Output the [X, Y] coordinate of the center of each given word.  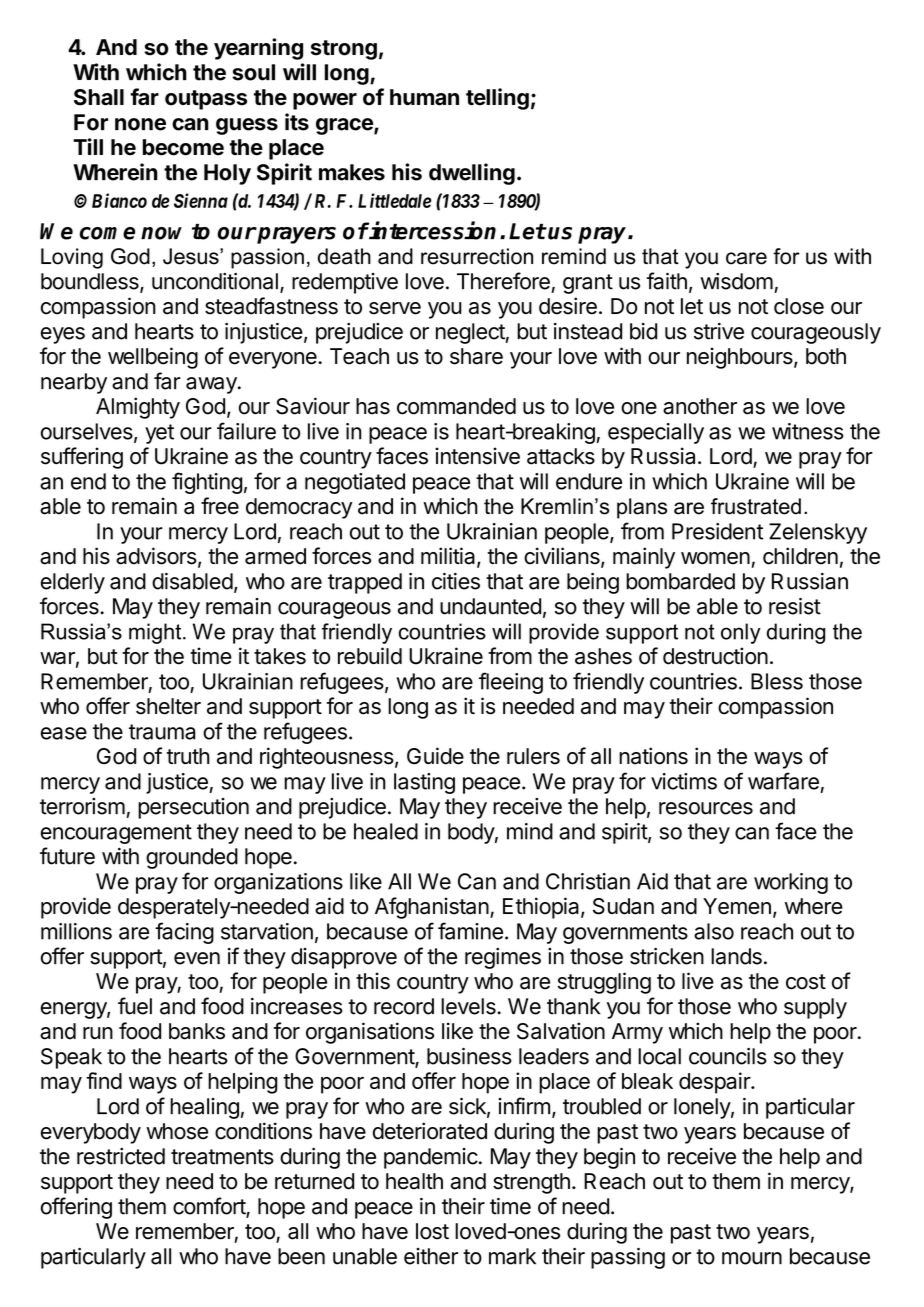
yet [159, 434]
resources [706, 808]
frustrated [756, 506]
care [746, 258]
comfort [210, 1207]
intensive [477, 456]
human [424, 97]
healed [386, 831]
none [140, 124]
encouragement [116, 834]
